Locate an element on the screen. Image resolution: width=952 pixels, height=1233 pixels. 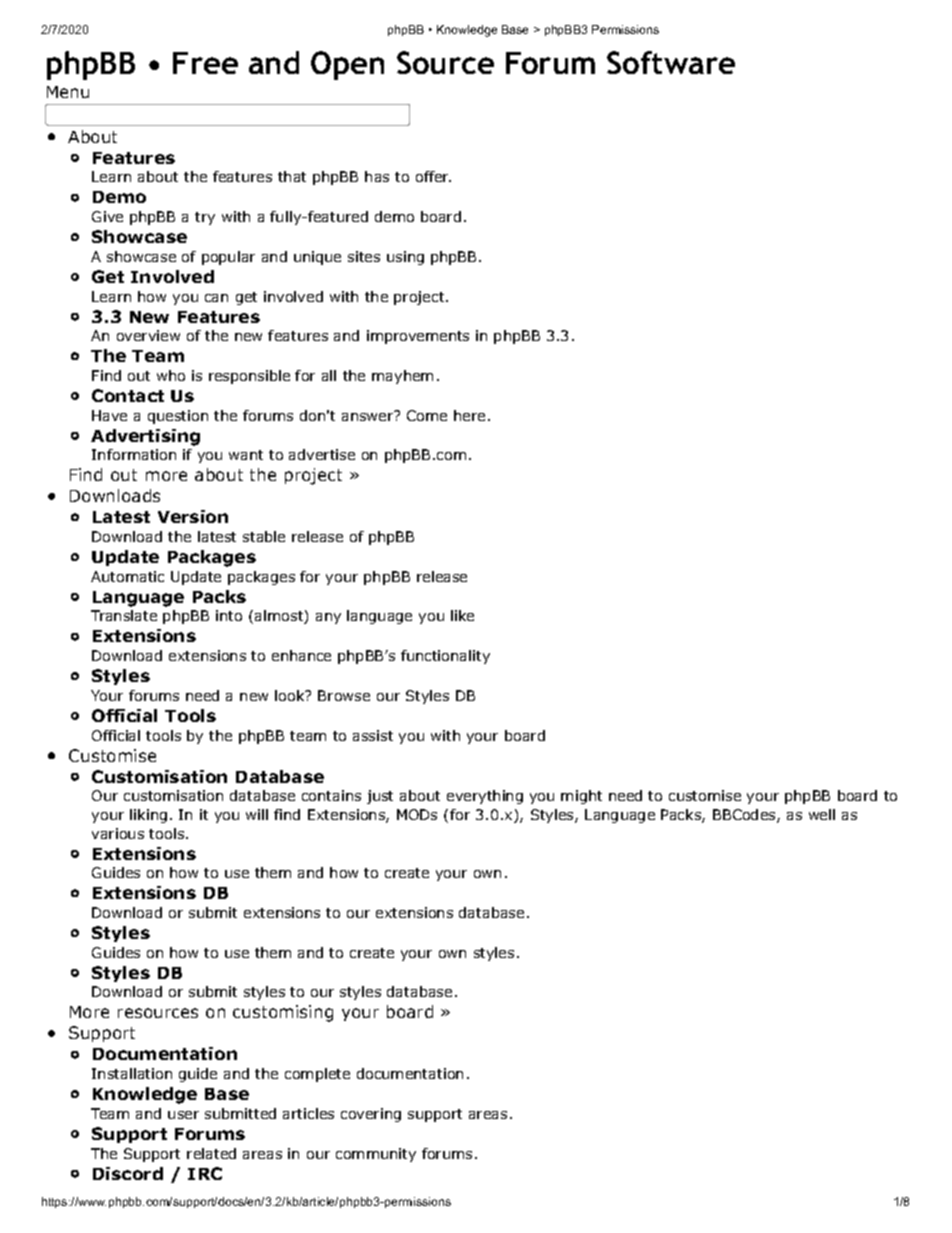
liking is located at coordinates (148, 816).
